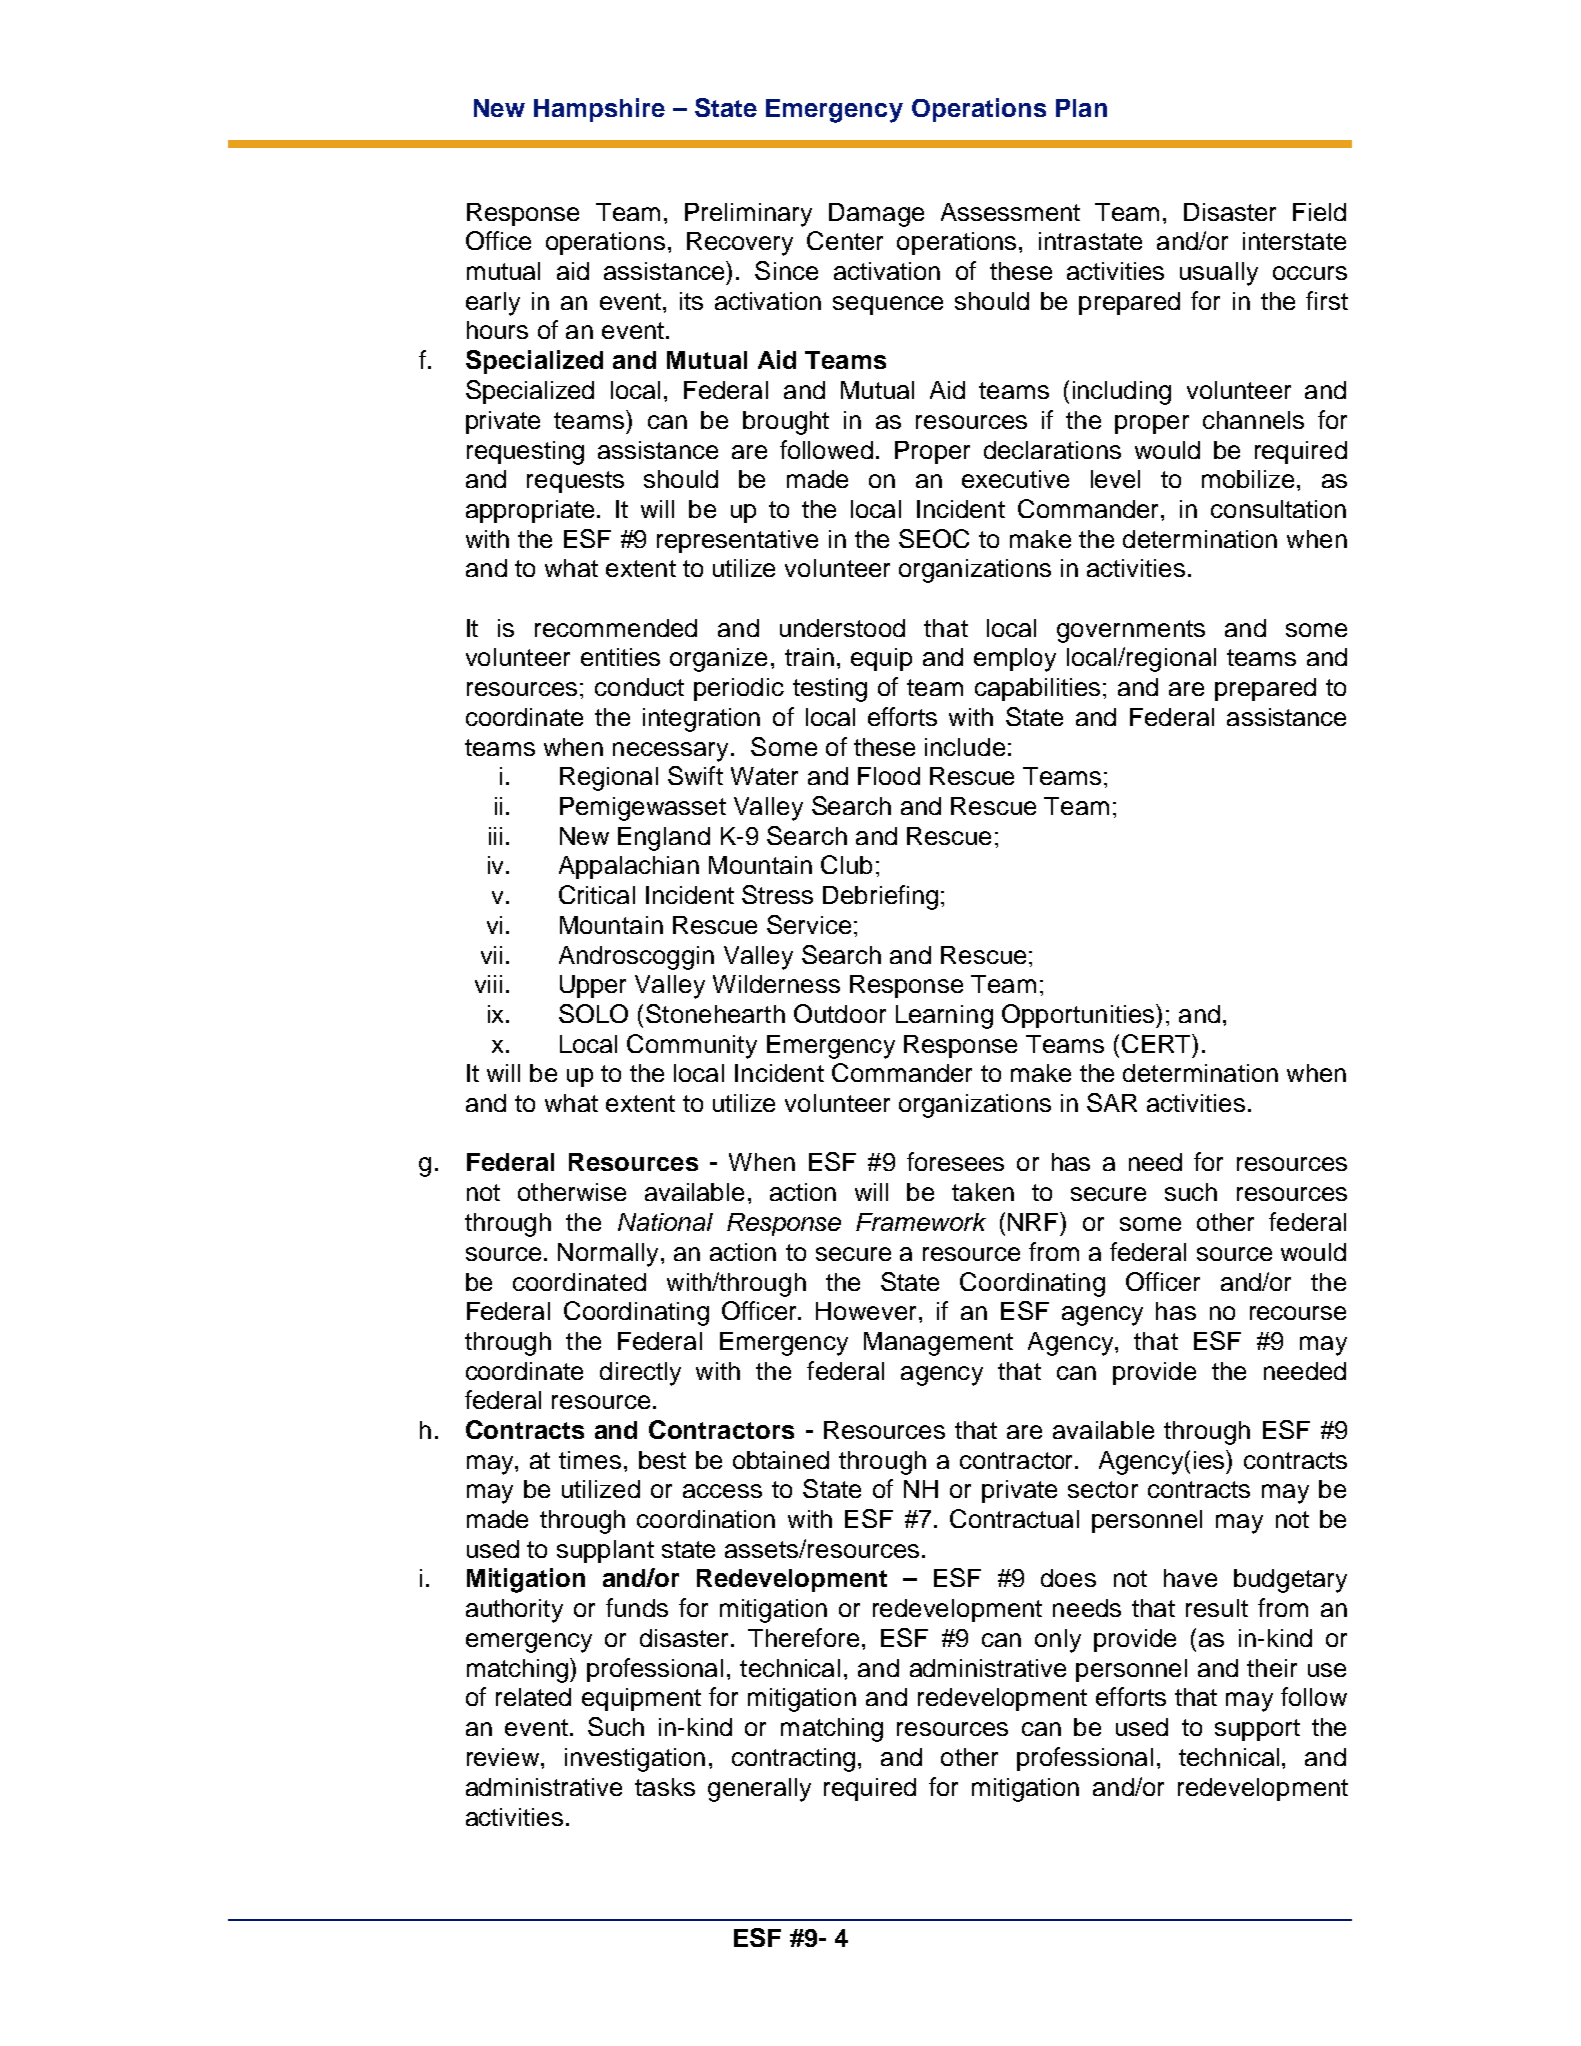 The width and height of the document is (1581, 2046). Describe the element at coordinates (1257, 1730) in the document. I see `support` at that location.
